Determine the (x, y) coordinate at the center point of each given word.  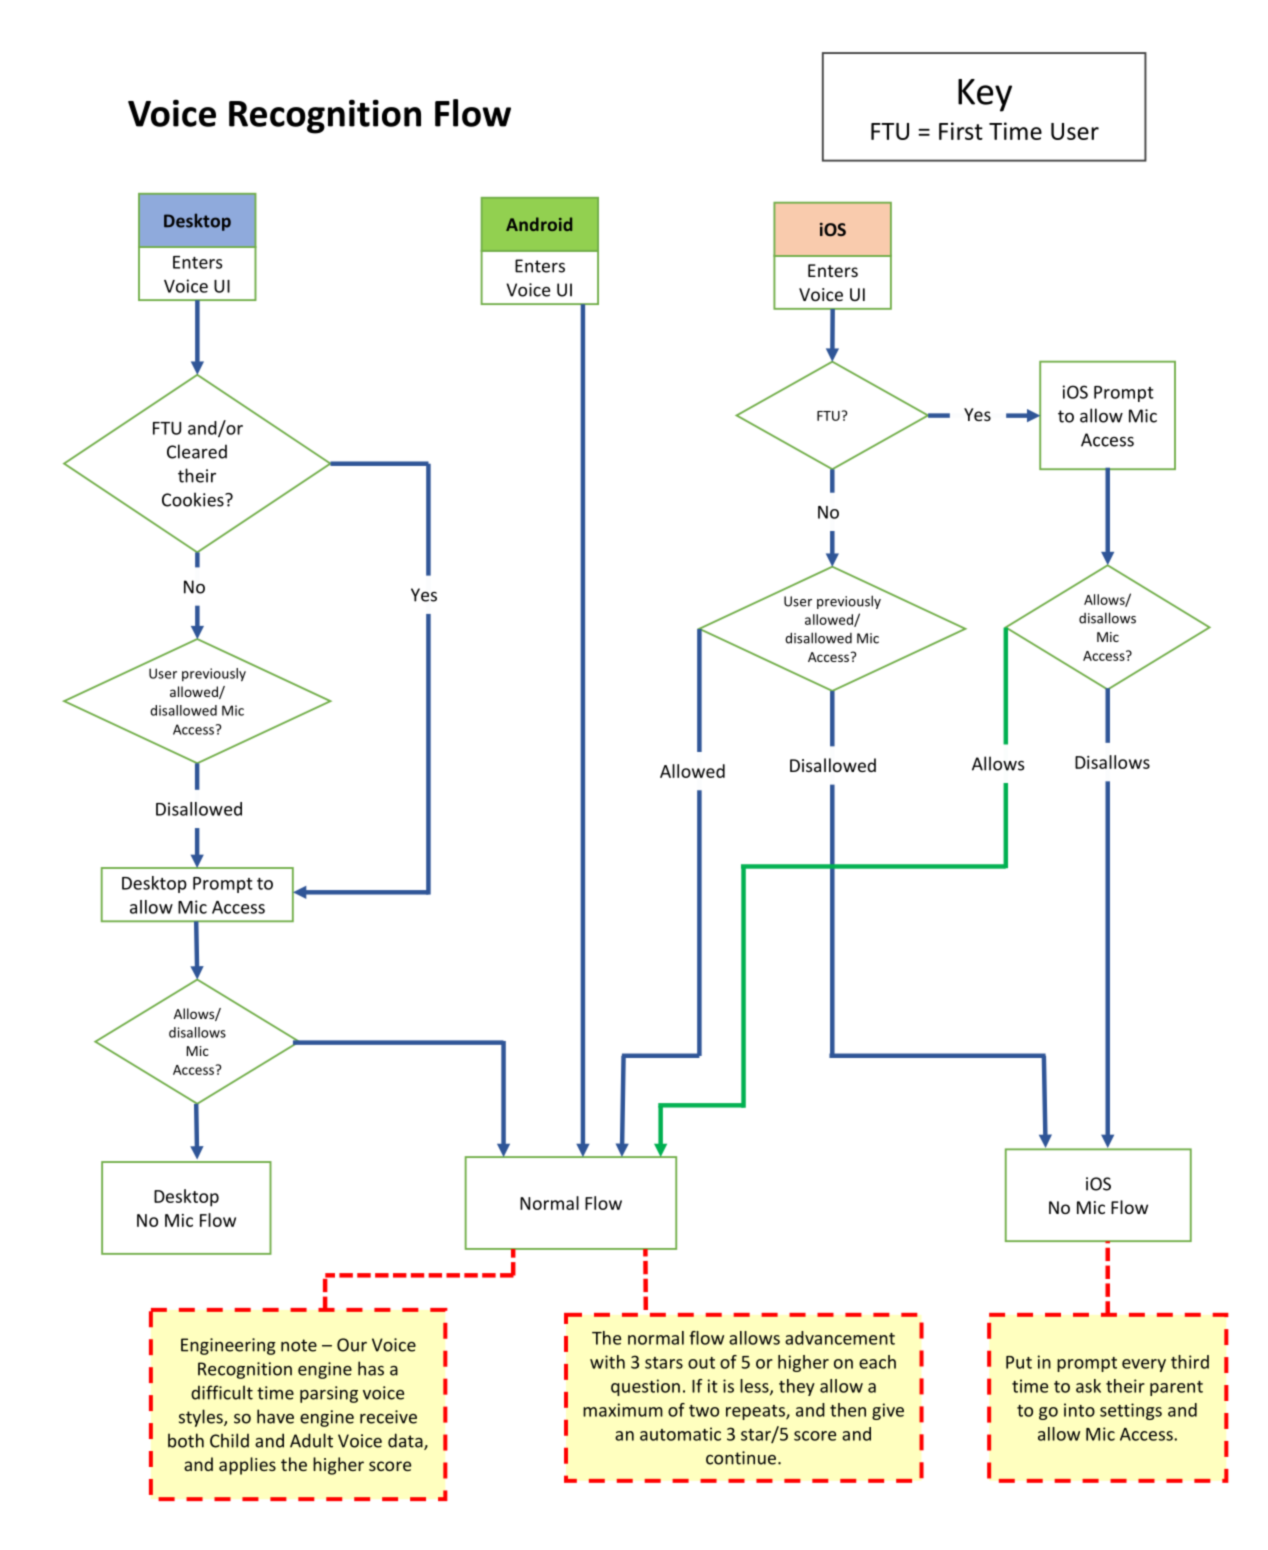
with (607, 1362)
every (1144, 1365)
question (645, 1387)
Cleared (197, 451)
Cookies (194, 499)
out (701, 1363)
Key (985, 95)
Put (1019, 1362)
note (299, 1345)
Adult (311, 1440)
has (371, 1368)
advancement (840, 1338)
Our (352, 1345)
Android (539, 224)
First (961, 131)
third (1190, 1362)
